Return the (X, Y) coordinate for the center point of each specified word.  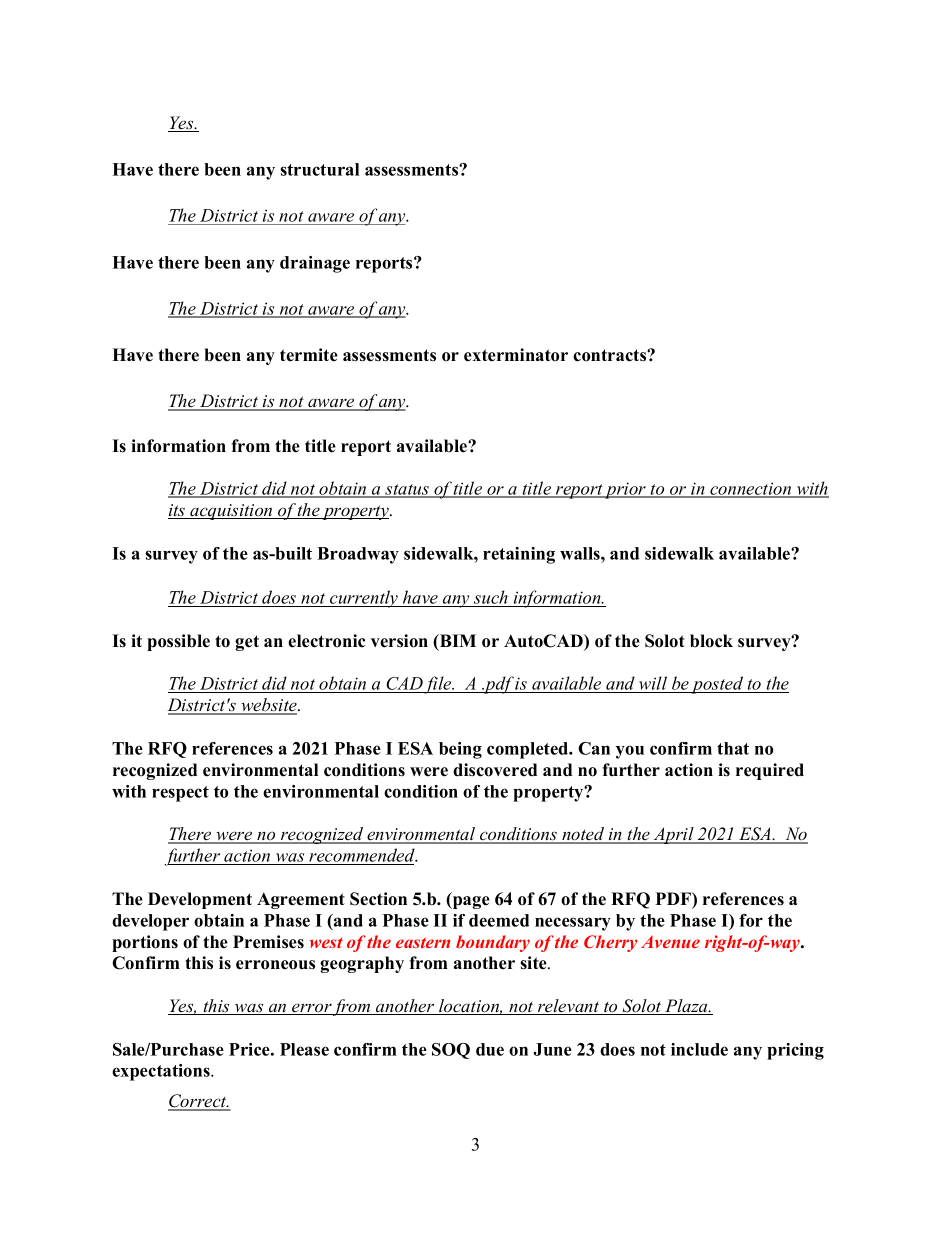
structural (319, 169)
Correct (198, 1102)
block (711, 641)
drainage (315, 264)
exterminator (516, 355)
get (247, 643)
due (490, 1049)
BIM (457, 640)
